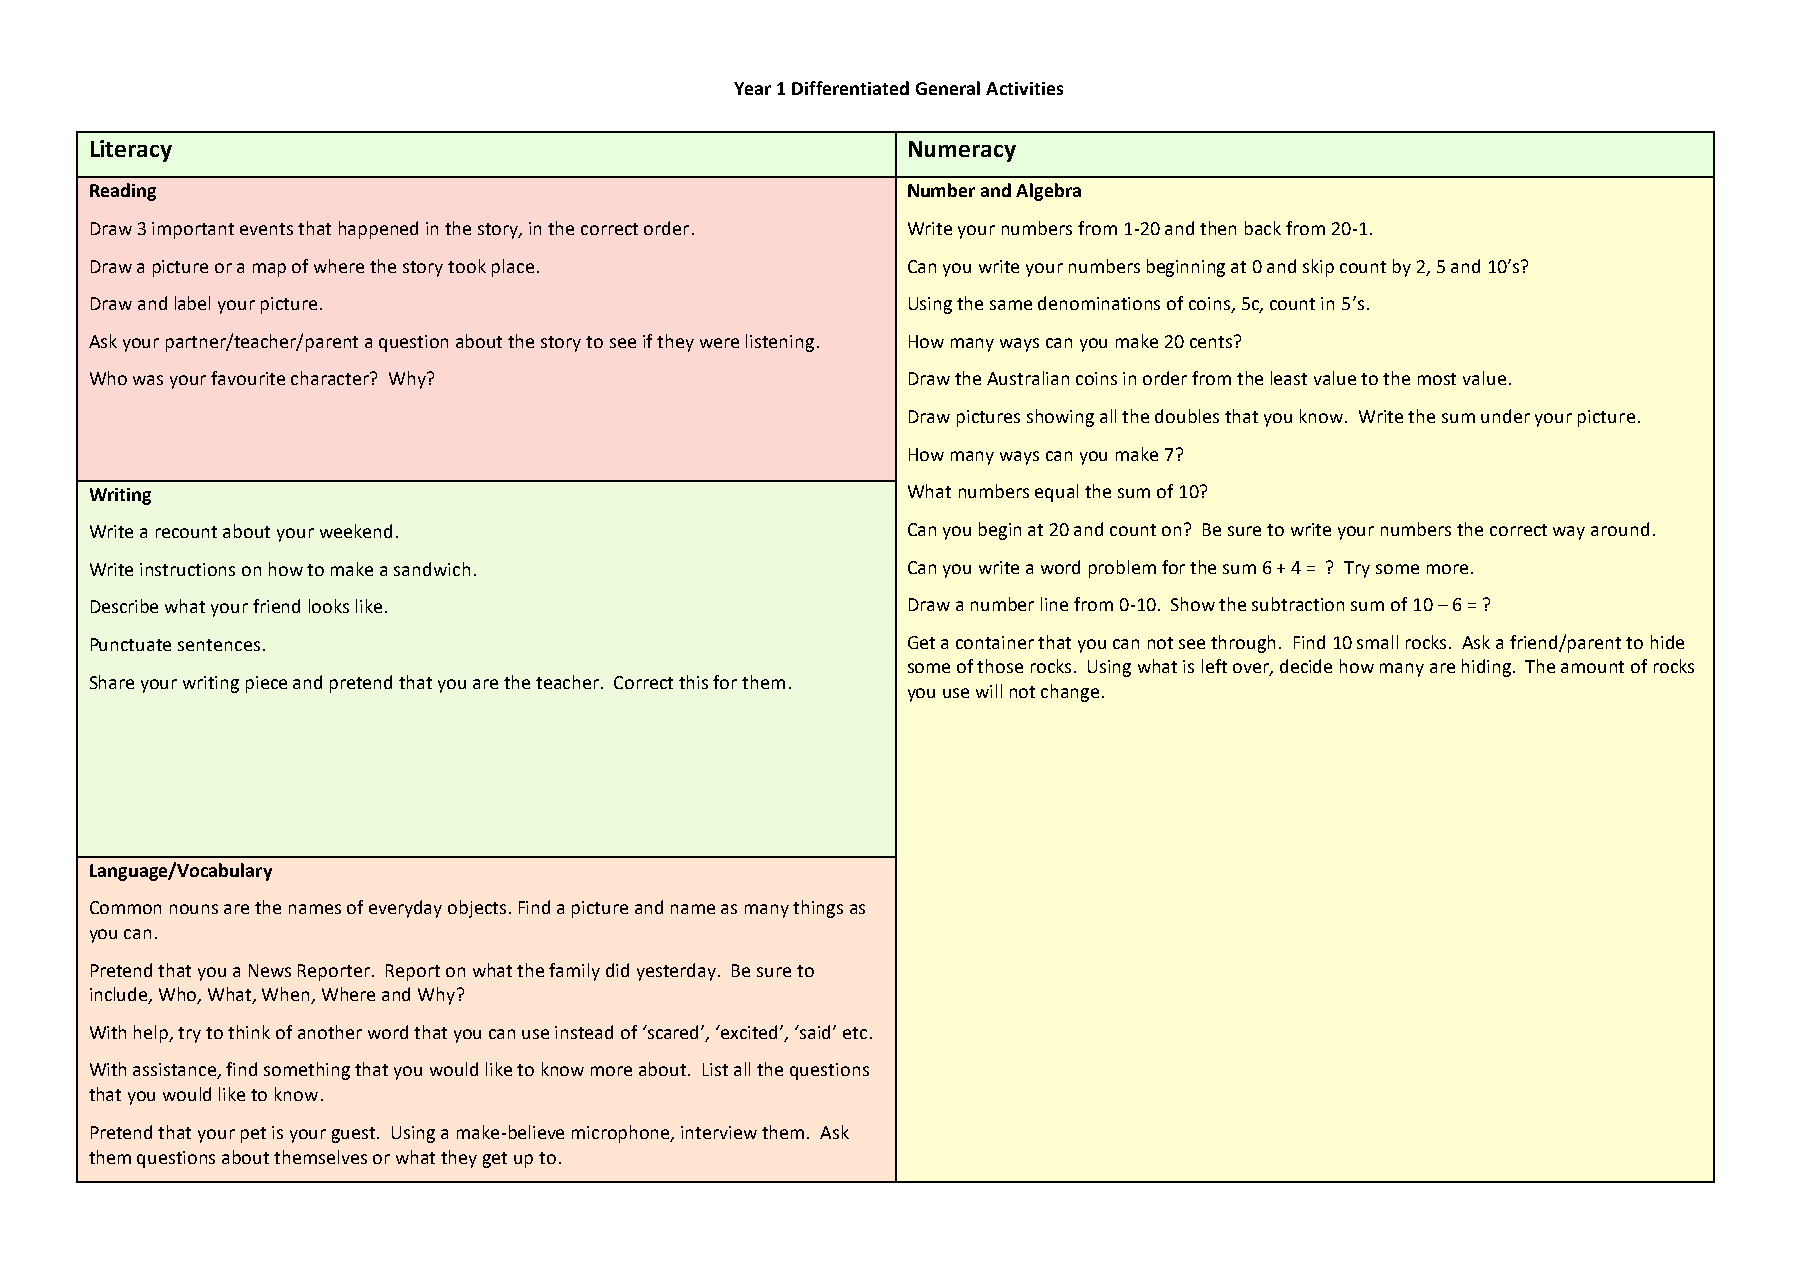  What do you see at coordinates (719, 1132) in the screenshot?
I see `interview` at bounding box center [719, 1132].
